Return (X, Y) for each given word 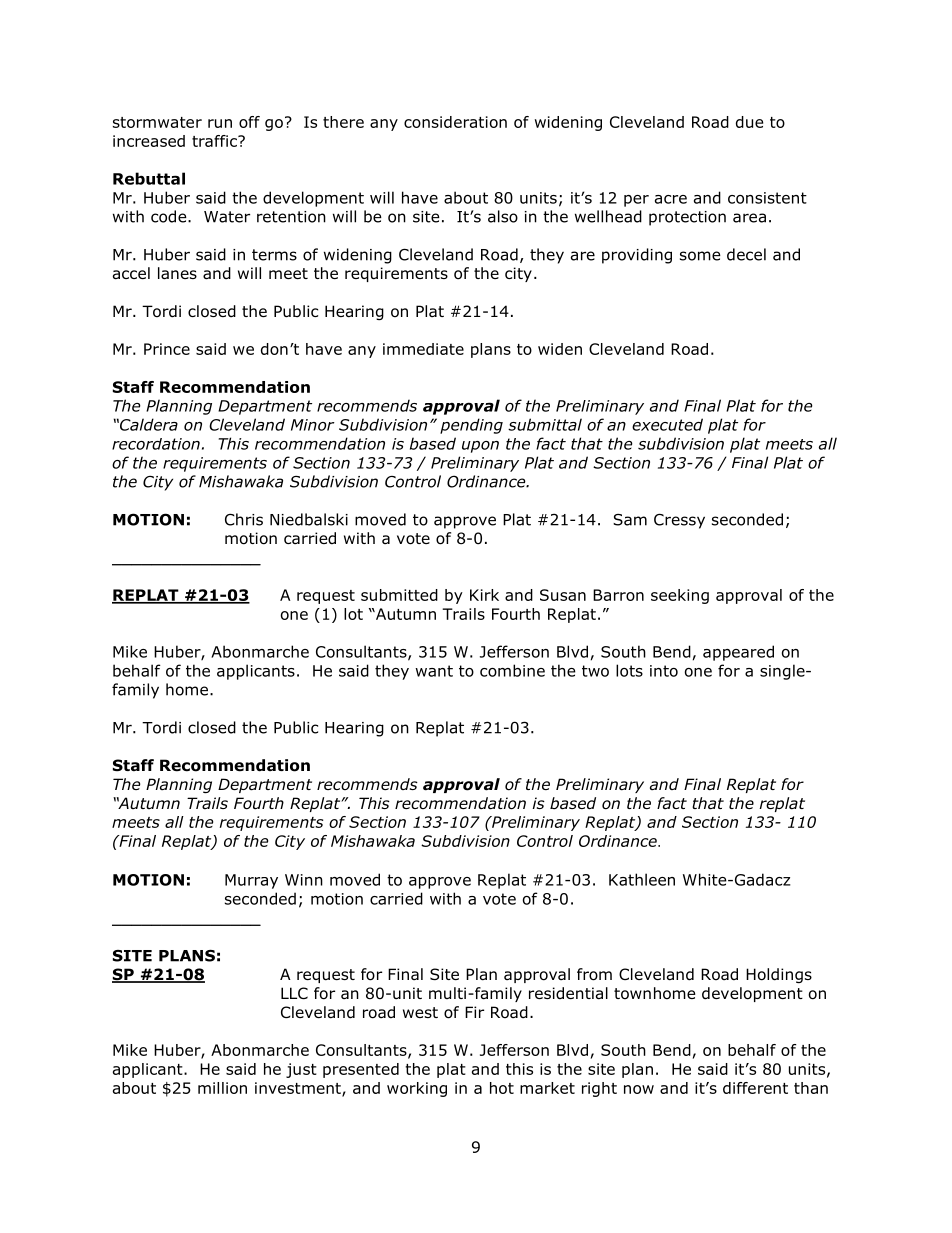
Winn (304, 880)
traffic (215, 141)
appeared (738, 653)
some (700, 256)
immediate (423, 349)
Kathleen (642, 879)
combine (512, 670)
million (222, 1088)
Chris (244, 519)
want (434, 671)
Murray (251, 881)
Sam (630, 520)
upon (480, 447)
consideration (455, 122)
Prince (167, 349)
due (749, 122)
